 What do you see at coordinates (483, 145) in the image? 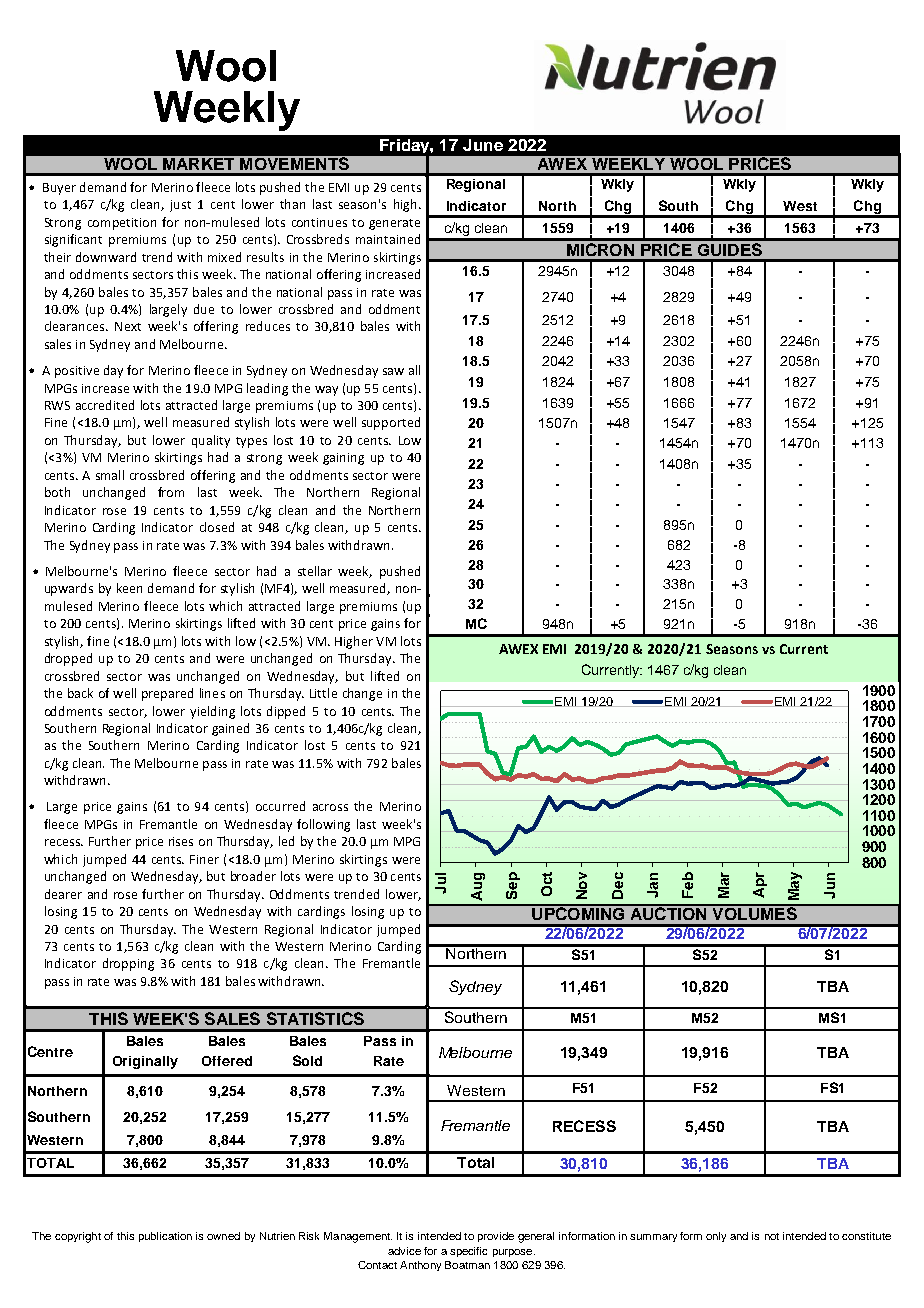
I see `June` at bounding box center [483, 145].
